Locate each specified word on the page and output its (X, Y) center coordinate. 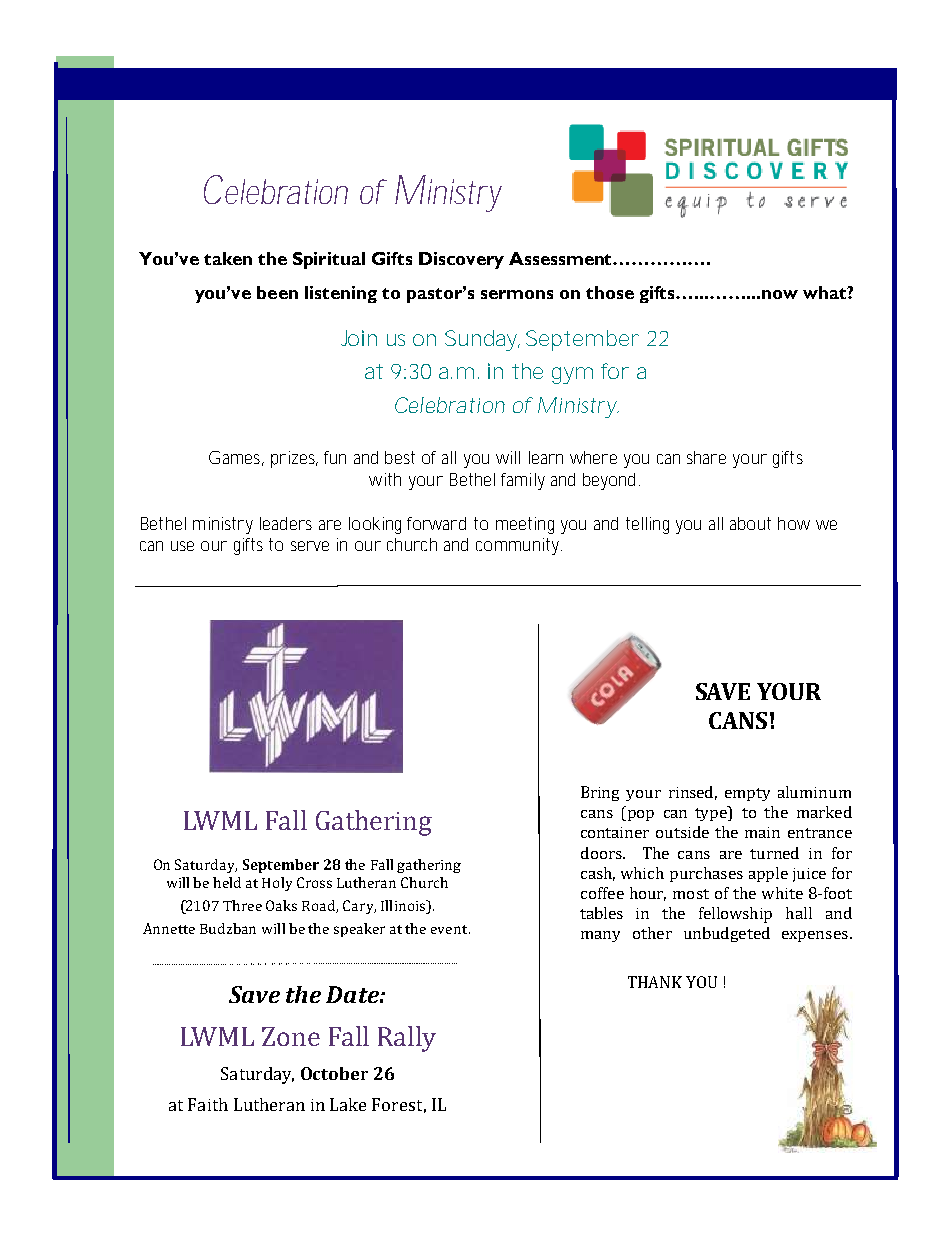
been (277, 292)
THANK (655, 982)
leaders (286, 523)
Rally (407, 1039)
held (227, 882)
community (519, 546)
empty (747, 794)
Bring (600, 793)
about (750, 523)
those (610, 292)
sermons (517, 294)
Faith (208, 1104)
